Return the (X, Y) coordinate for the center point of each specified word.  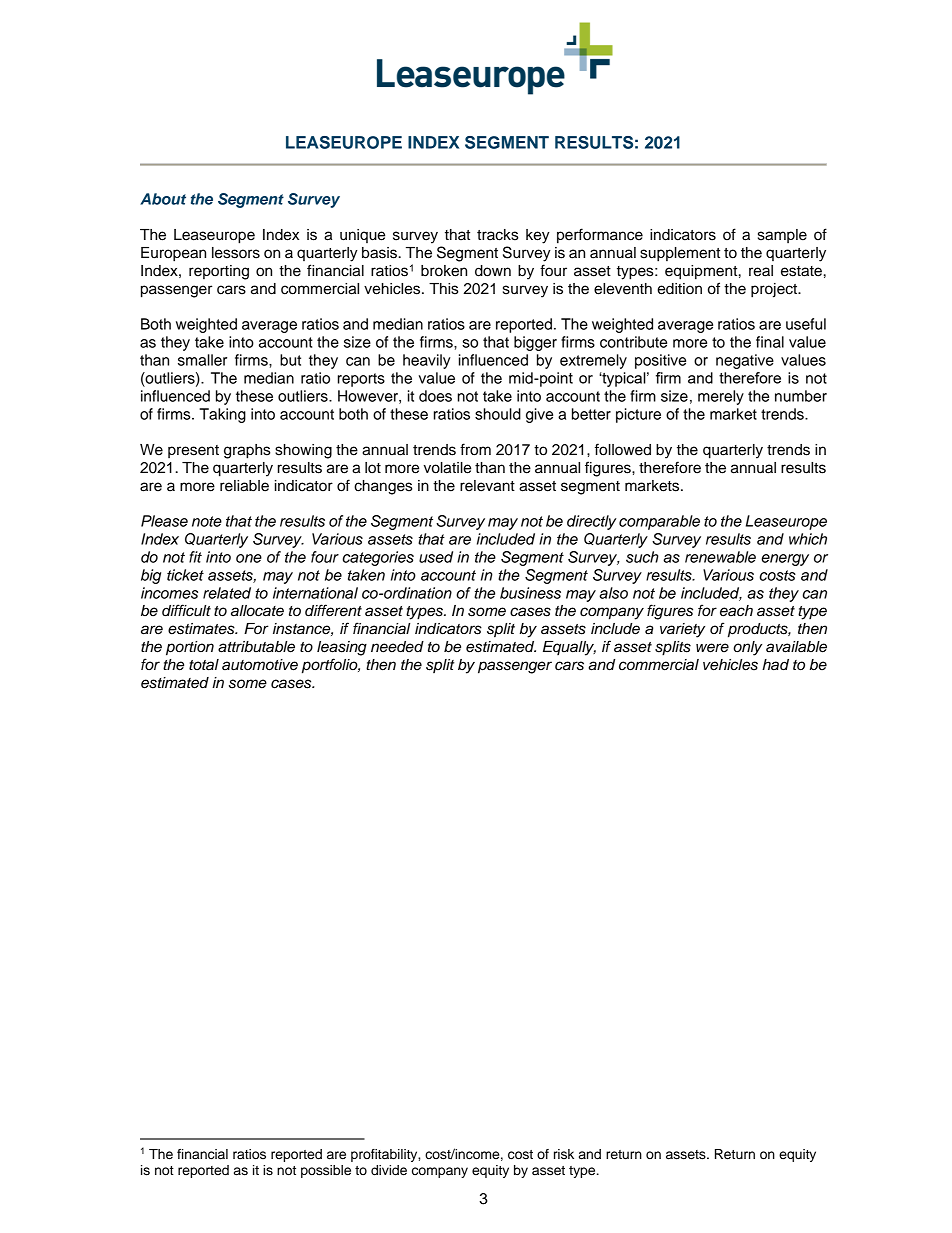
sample (782, 236)
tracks (497, 235)
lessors (236, 253)
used (436, 557)
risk (564, 1154)
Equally (569, 648)
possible (326, 1171)
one (249, 558)
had (775, 665)
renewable (720, 557)
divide (389, 1170)
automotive (260, 665)
